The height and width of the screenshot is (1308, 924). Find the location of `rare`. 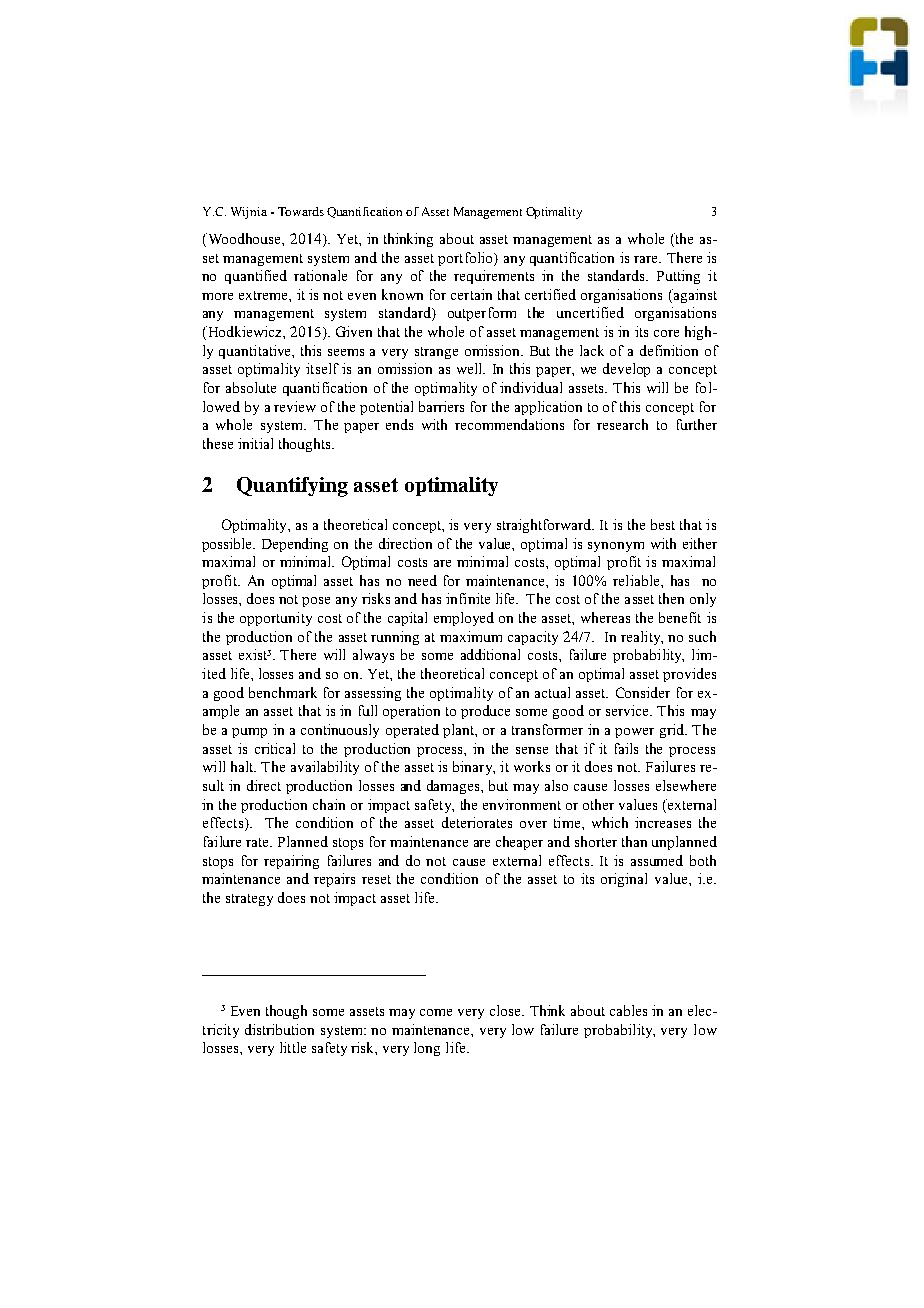

rare is located at coordinates (647, 259).
